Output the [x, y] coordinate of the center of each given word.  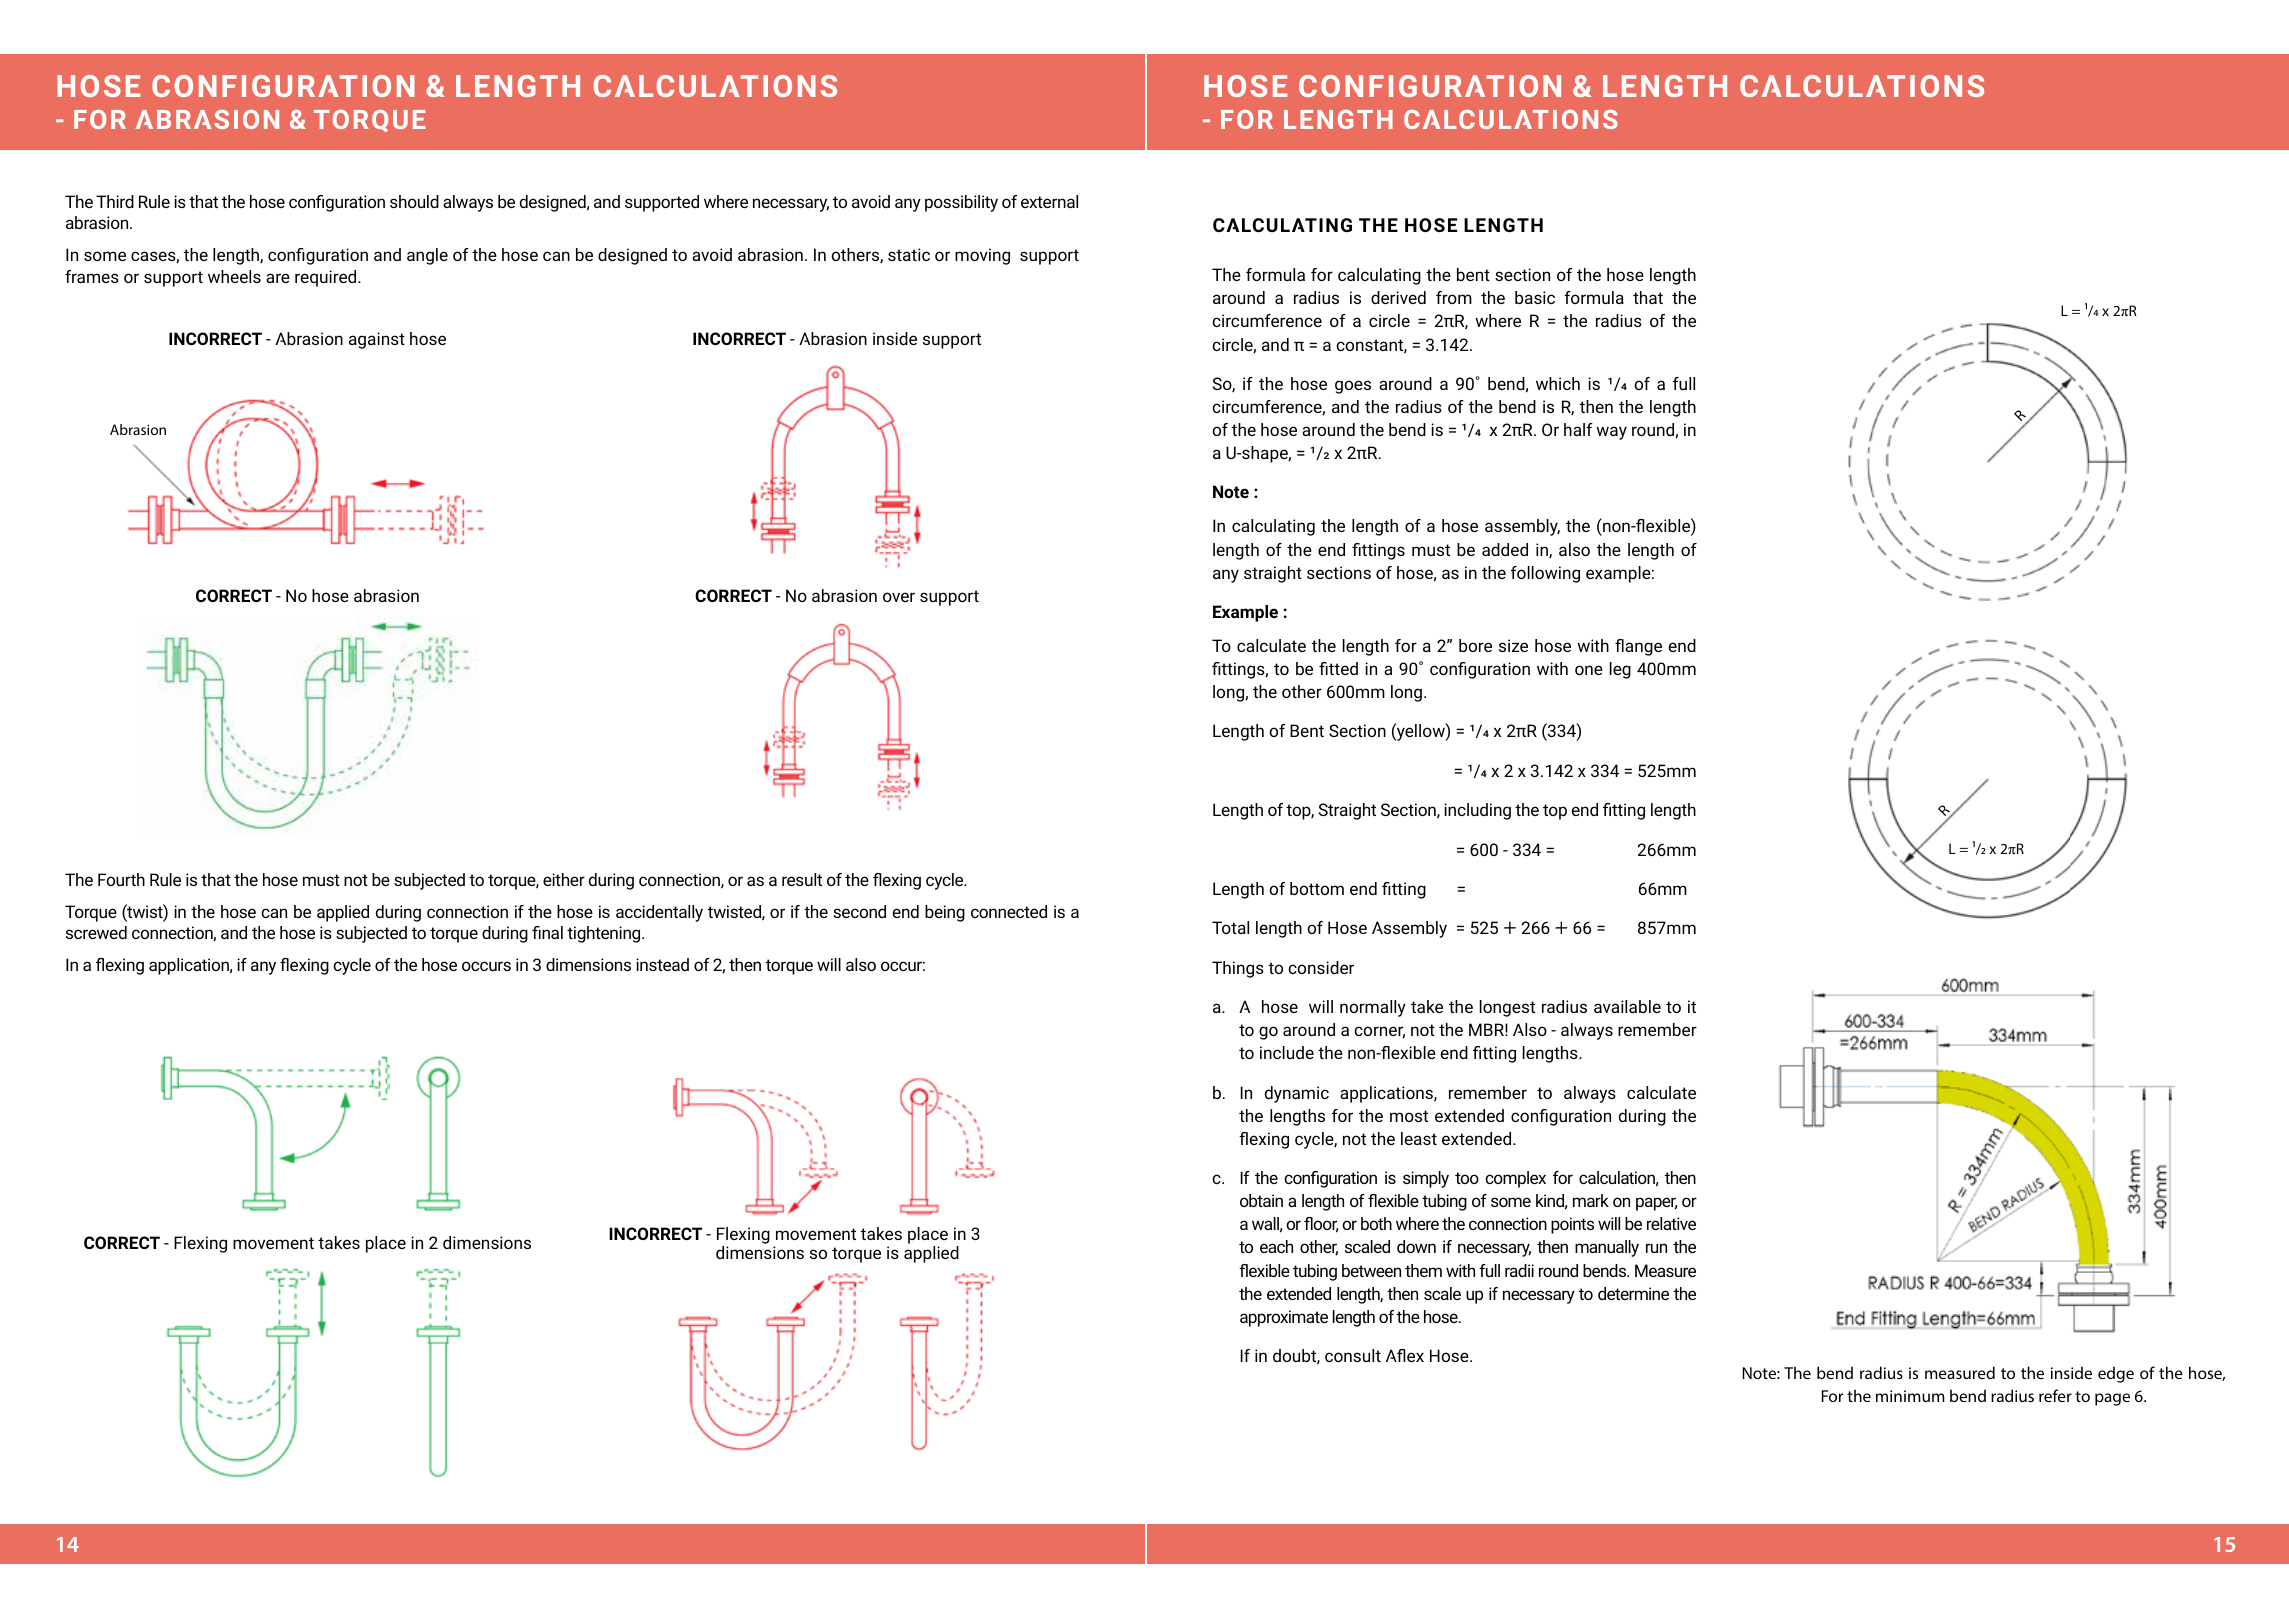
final [547, 932]
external [1049, 201]
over [899, 597]
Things [1238, 969]
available [1627, 1006]
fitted [1338, 668]
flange [1638, 647]
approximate [1284, 1318]
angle [427, 256]
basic [1535, 297]
